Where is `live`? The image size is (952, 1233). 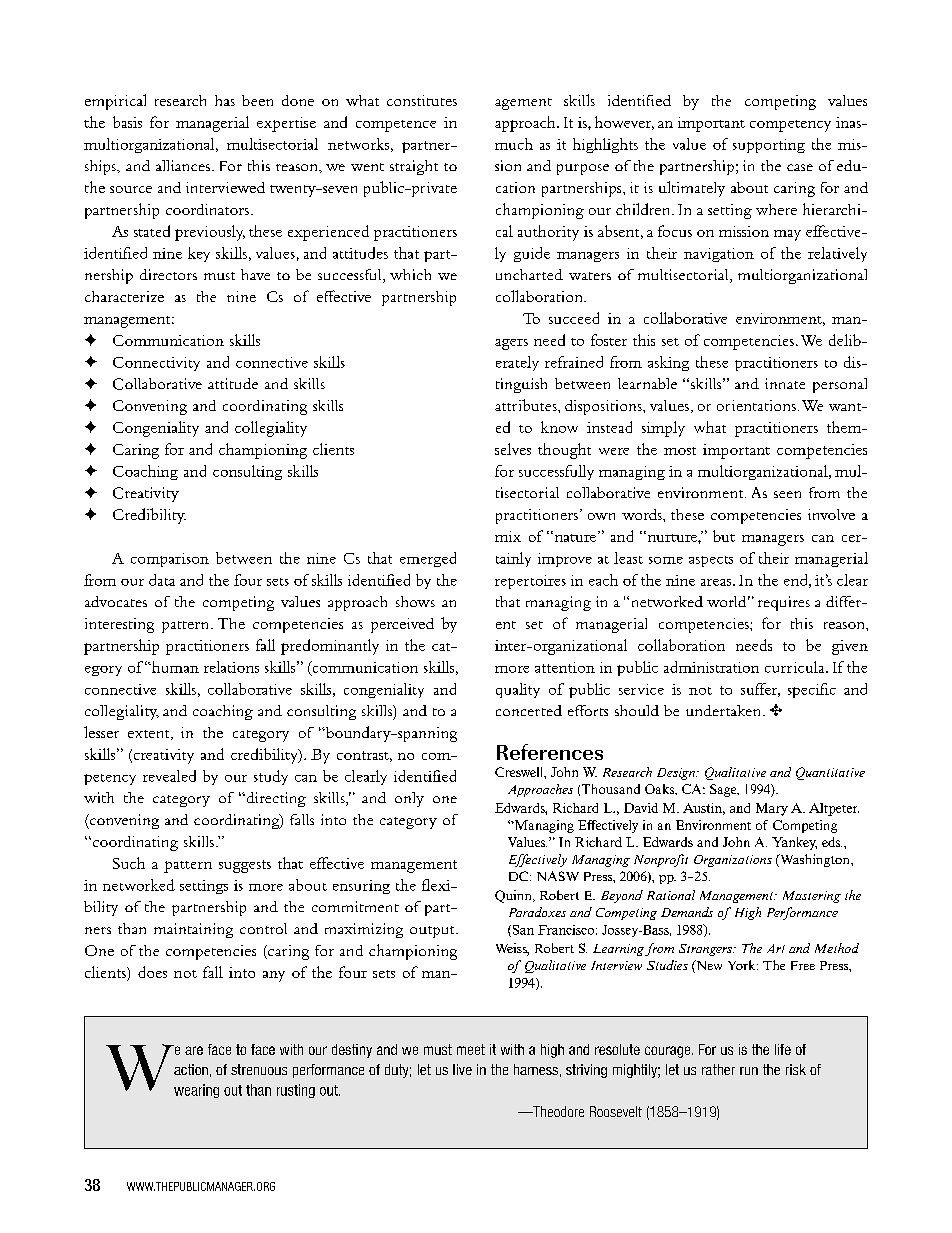 live is located at coordinates (462, 1069).
